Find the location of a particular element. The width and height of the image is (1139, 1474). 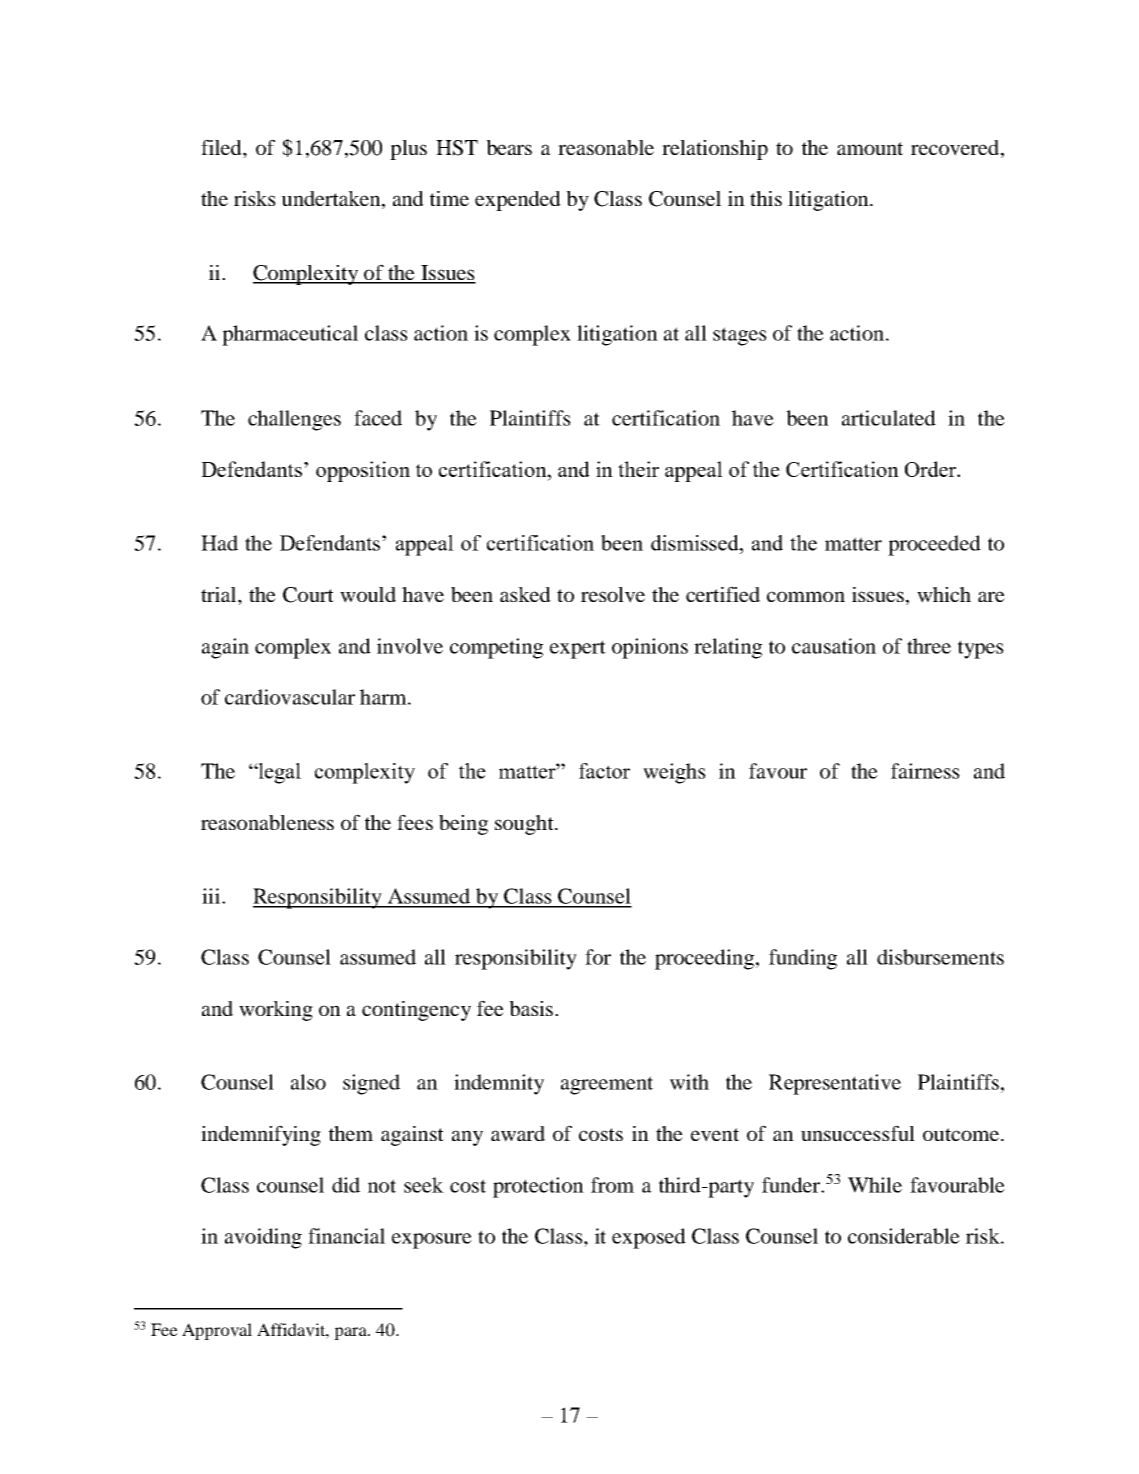

resolve is located at coordinates (613, 595).
